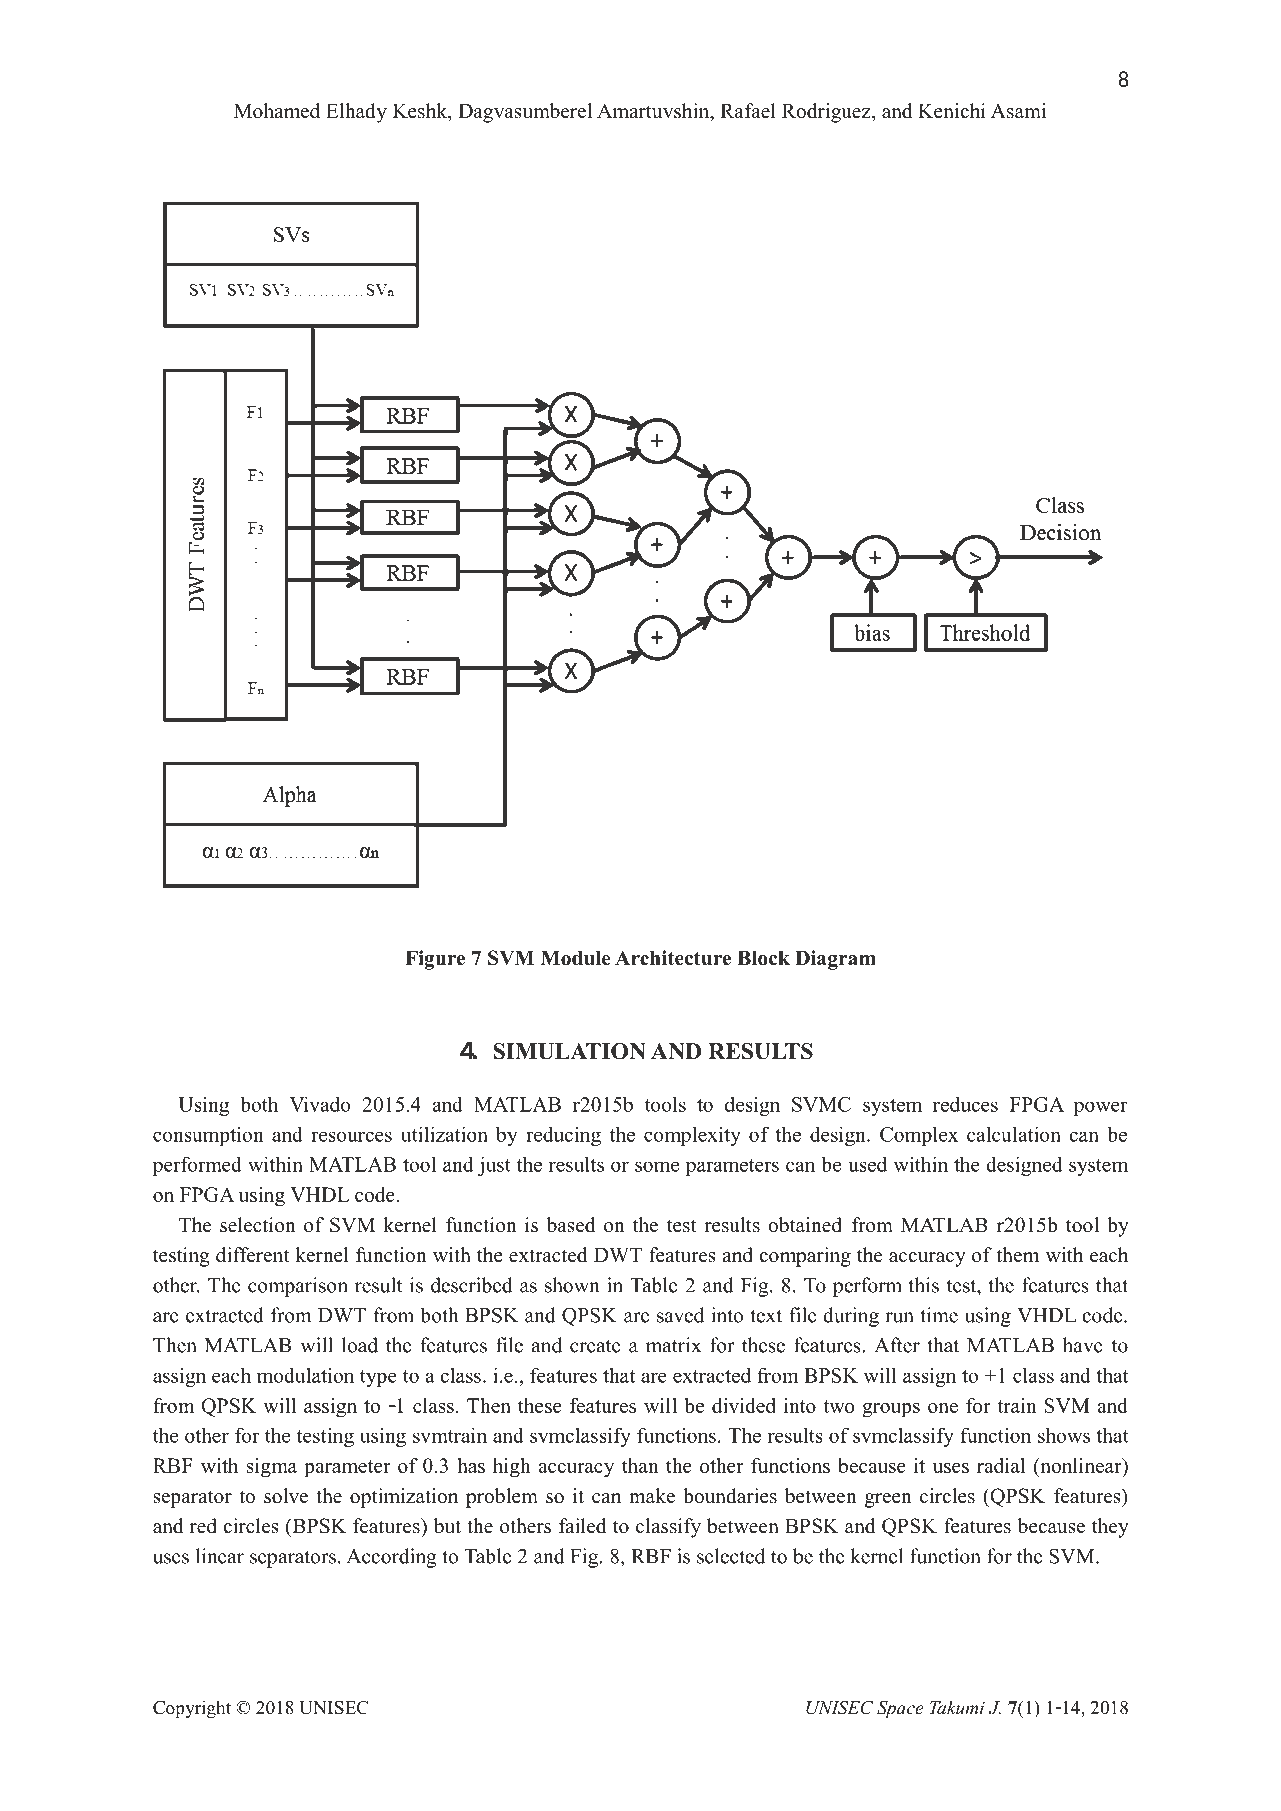 This image has height=1811, width=1281. I want to click on Copyright, so click(192, 1709).
